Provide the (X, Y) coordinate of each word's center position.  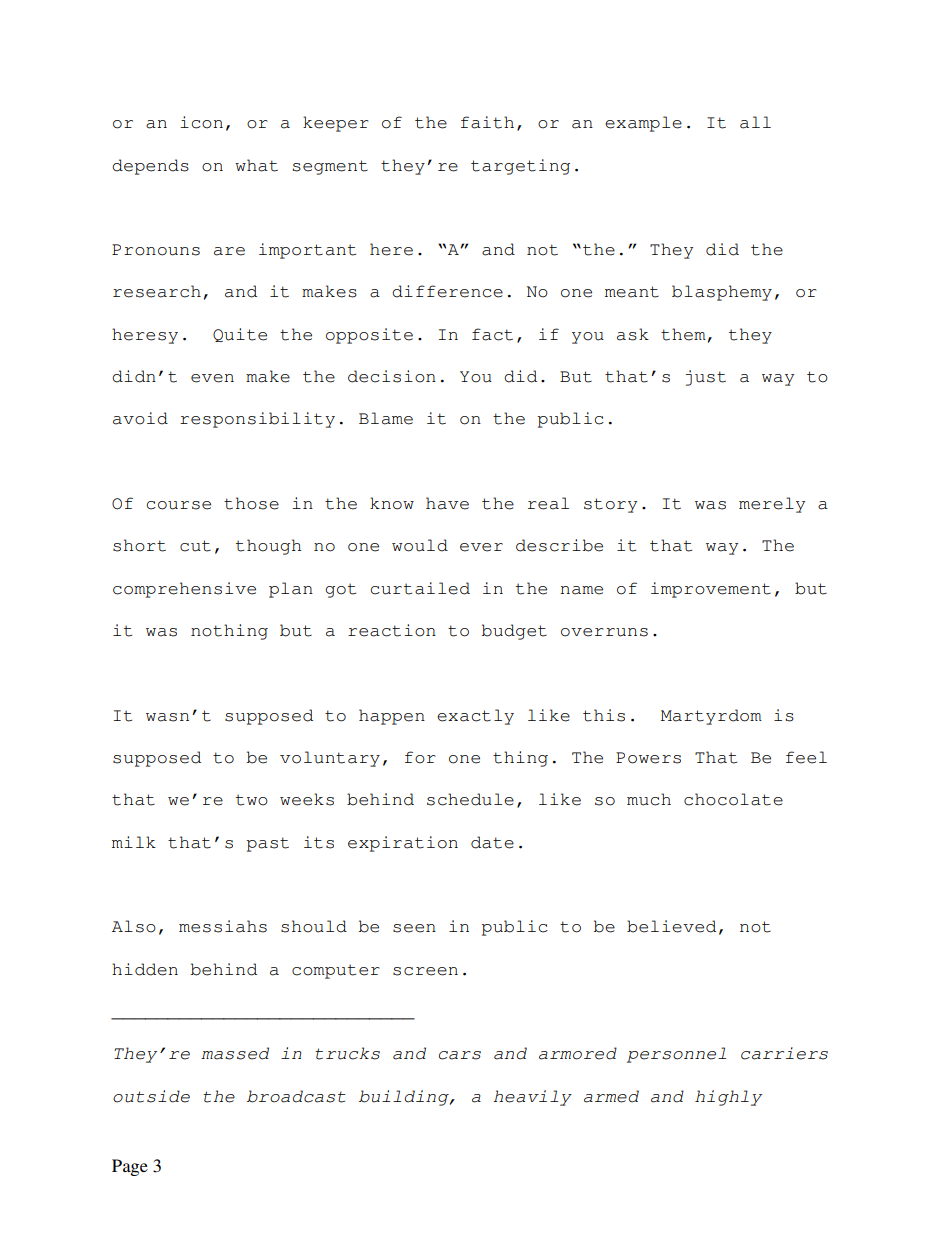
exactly (475, 717)
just (706, 378)
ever (481, 547)
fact (492, 334)
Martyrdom (711, 717)
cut (195, 546)
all (755, 122)
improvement (711, 590)
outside (151, 1096)
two (252, 800)
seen (414, 928)
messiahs (223, 926)
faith (487, 122)
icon (201, 122)
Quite (240, 335)
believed (671, 926)
